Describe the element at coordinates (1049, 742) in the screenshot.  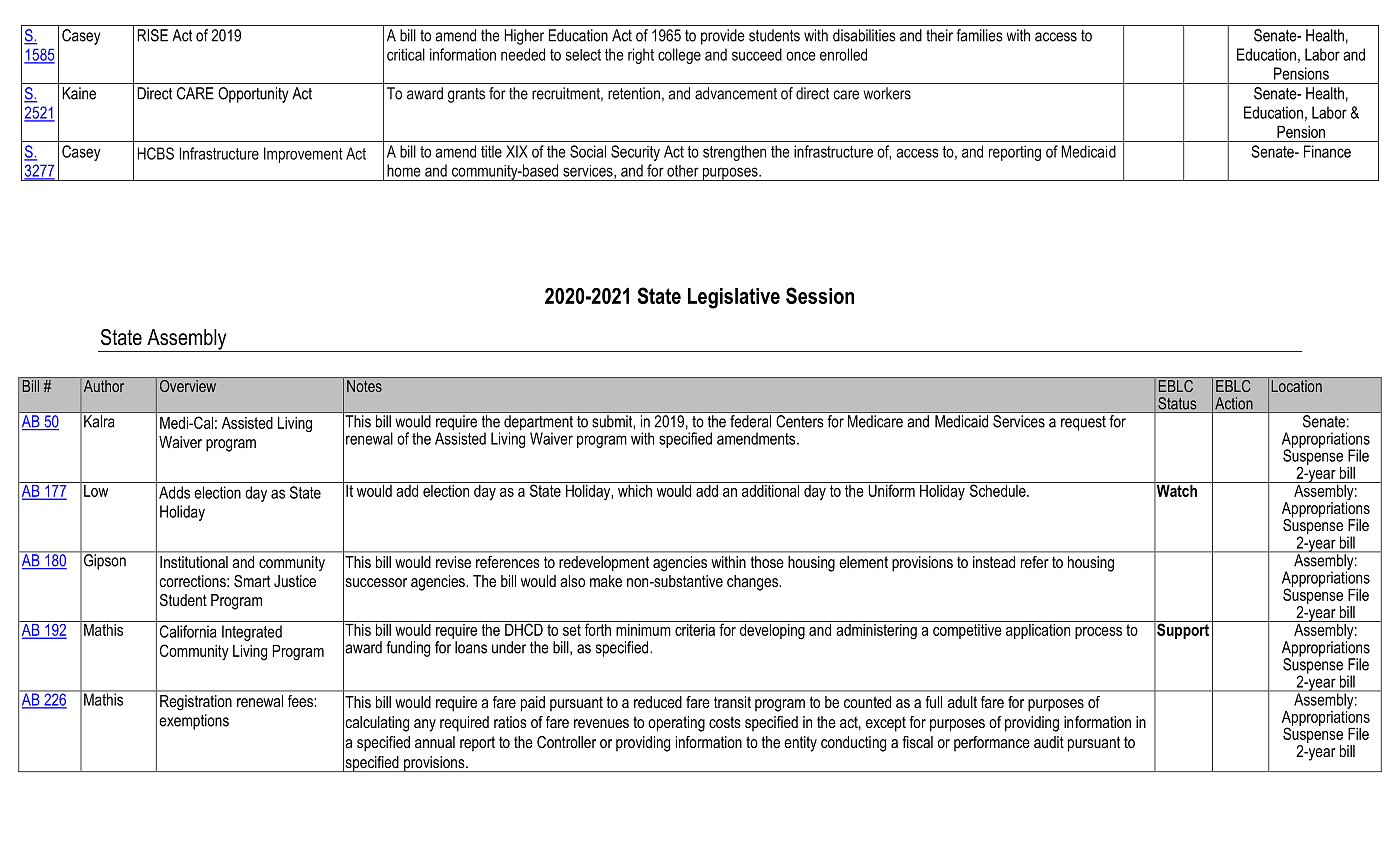
I see `audit` at that location.
